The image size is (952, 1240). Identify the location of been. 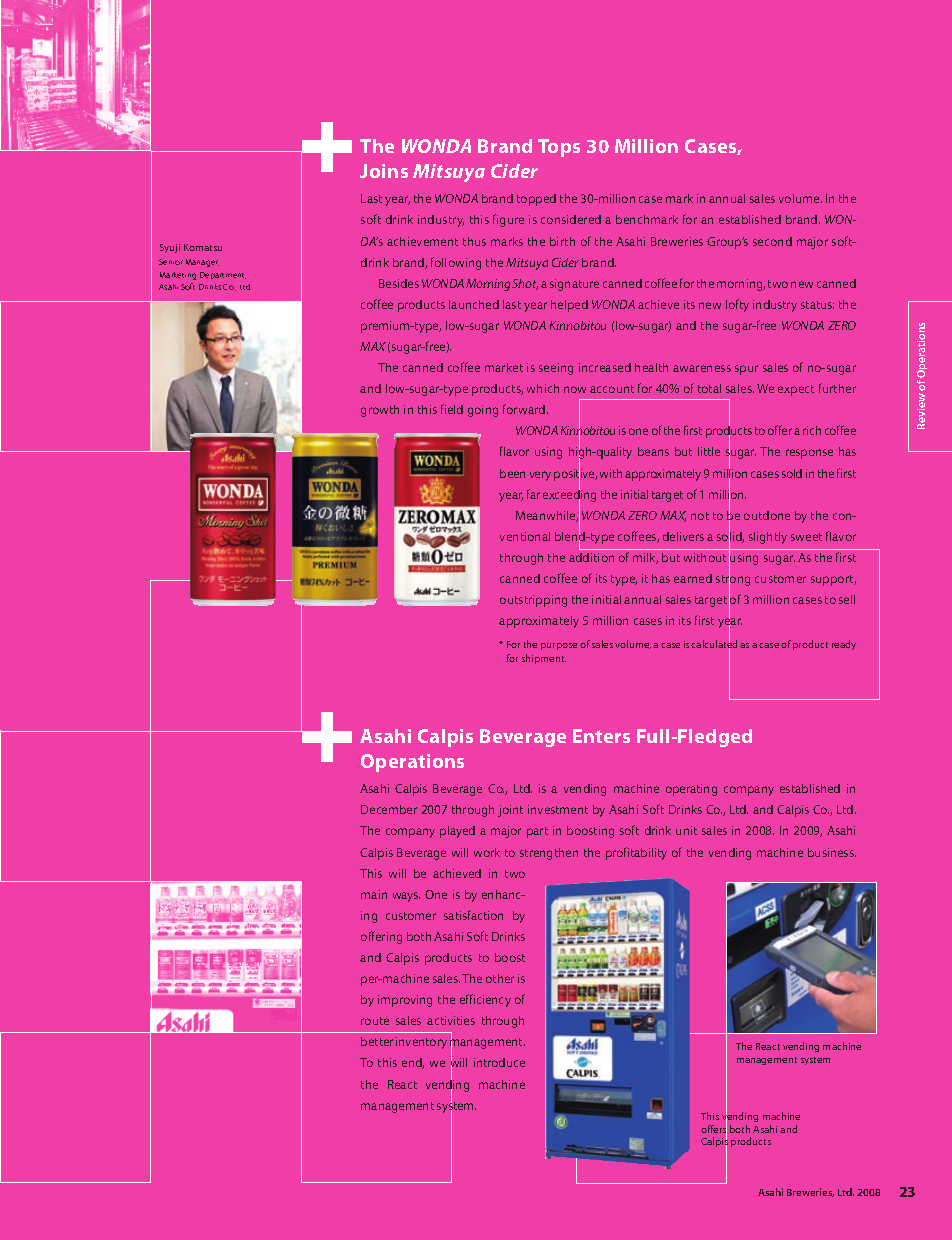
(512, 473).
